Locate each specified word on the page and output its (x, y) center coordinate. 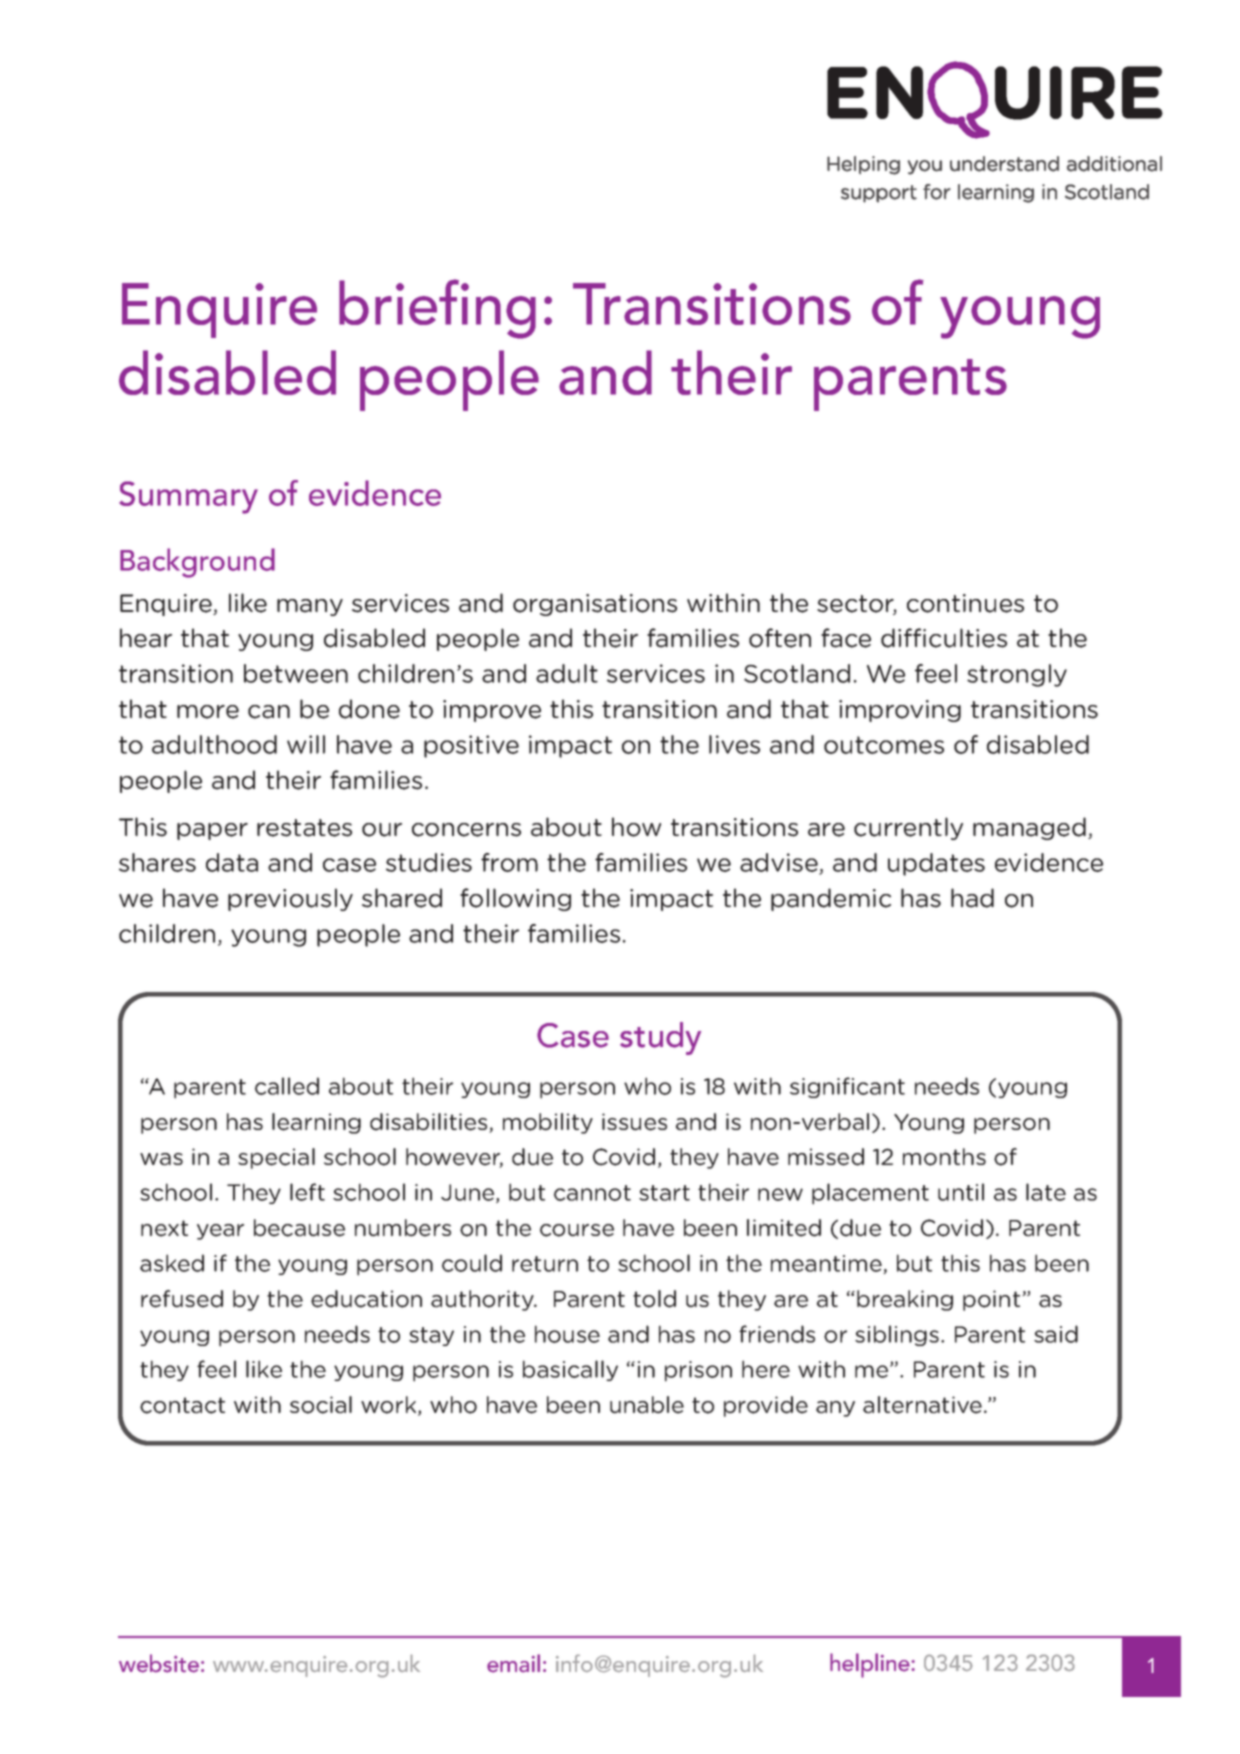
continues (965, 603)
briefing (437, 309)
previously (290, 899)
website (159, 1663)
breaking (905, 1300)
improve (492, 711)
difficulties (944, 638)
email (513, 1663)
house (567, 1334)
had (972, 898)
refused (182, 1299)
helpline (871, 1665)
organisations (595, 605)
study (660, 1038)
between (296, 673)
